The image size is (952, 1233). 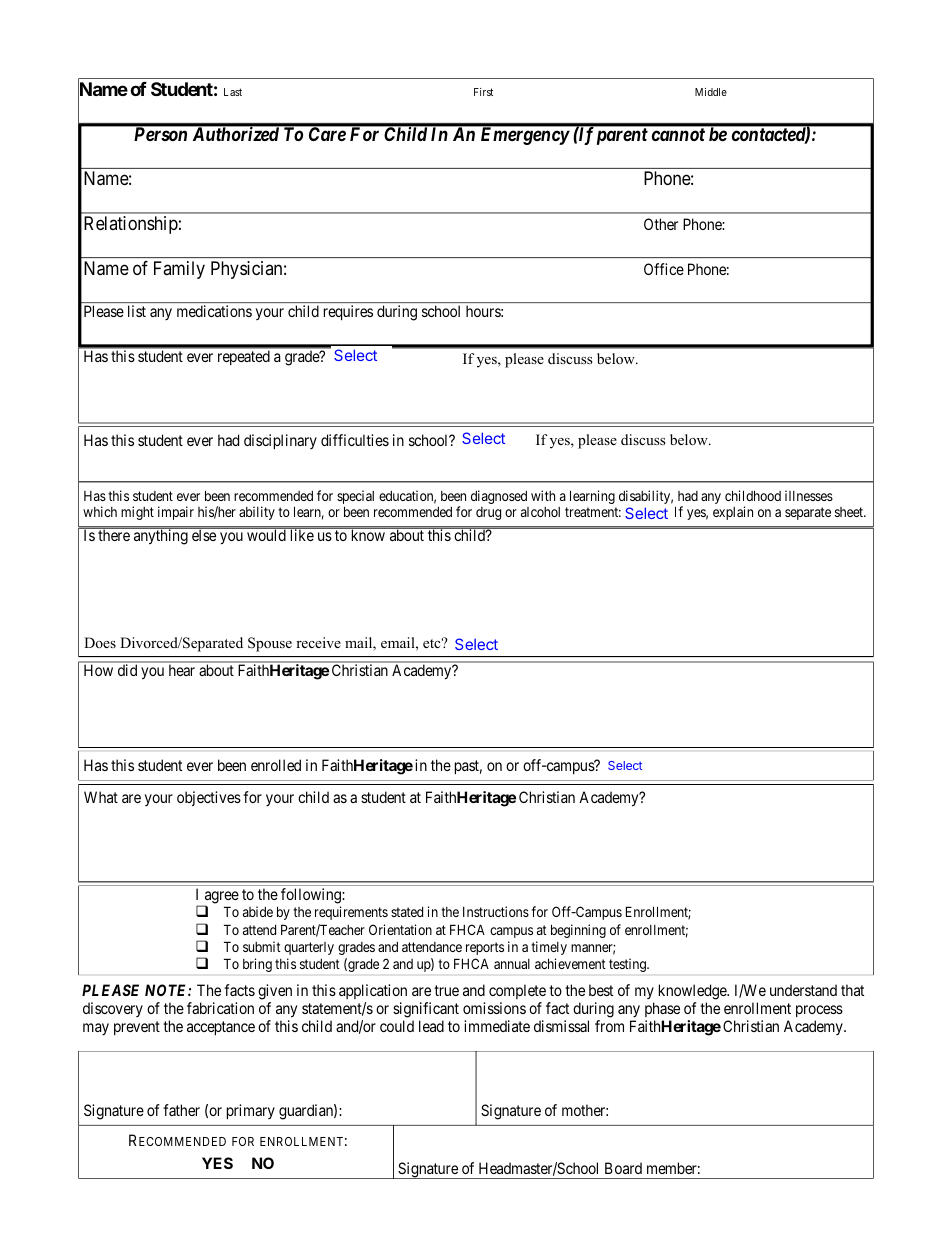 I want to click on Last, so click(x=233, y=92).
